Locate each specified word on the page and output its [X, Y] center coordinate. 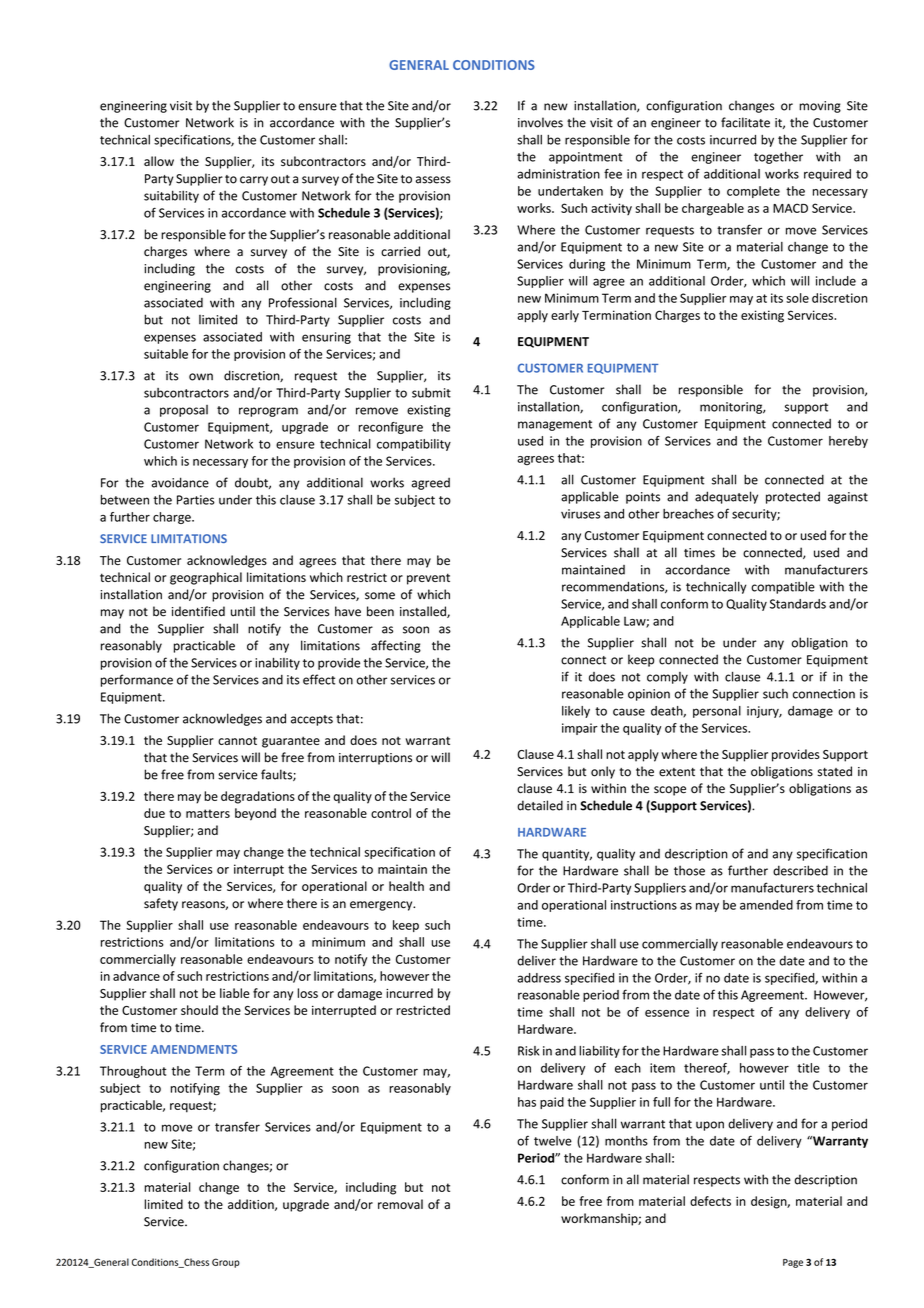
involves [540, 122]
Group [226, 1263]
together [778, 158]
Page [793, 1263]
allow [159, 161]
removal [400, 1204]
